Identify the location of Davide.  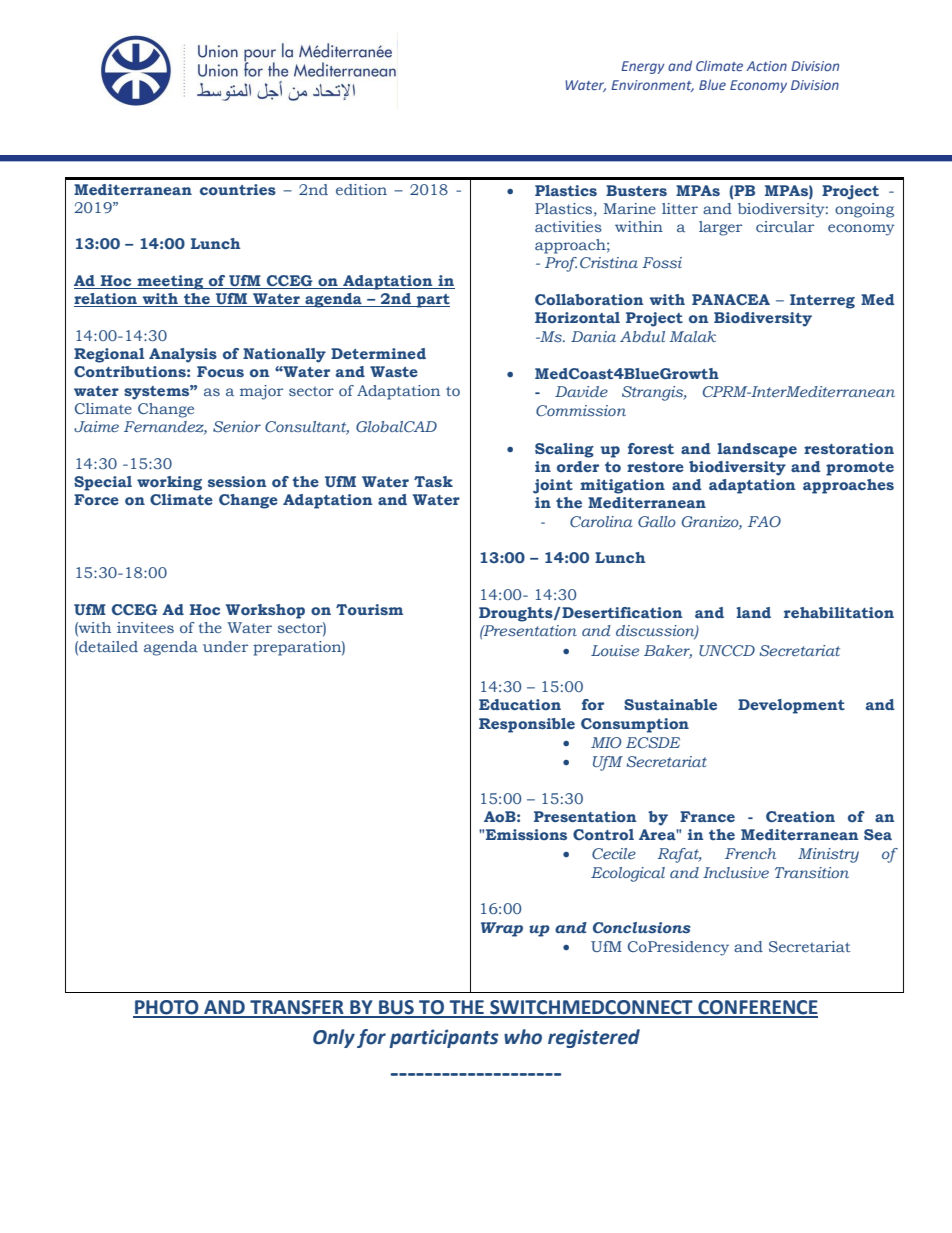
(581, 391).
